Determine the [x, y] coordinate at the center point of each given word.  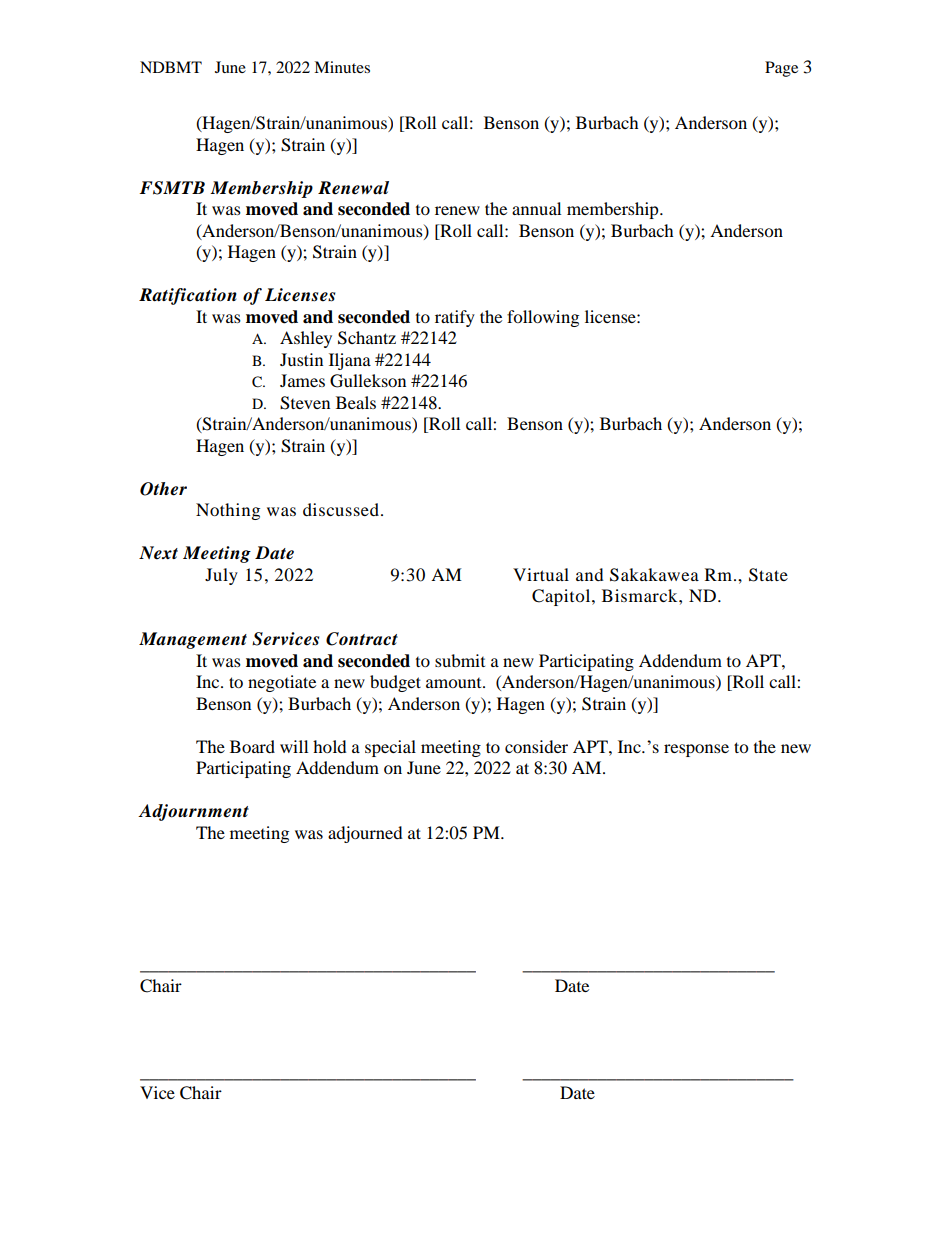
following [543, 318]
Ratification [188, 296]
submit [460, 660]
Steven [305, 403]
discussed [341, 509]
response [696, 750]
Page [781, 69]
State [768, 575]
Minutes [342, 67]
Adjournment [193, 812]
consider [536, 746]
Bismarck [641, 595]
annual [536, 208]
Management [193, 640]
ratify [455, 318]
